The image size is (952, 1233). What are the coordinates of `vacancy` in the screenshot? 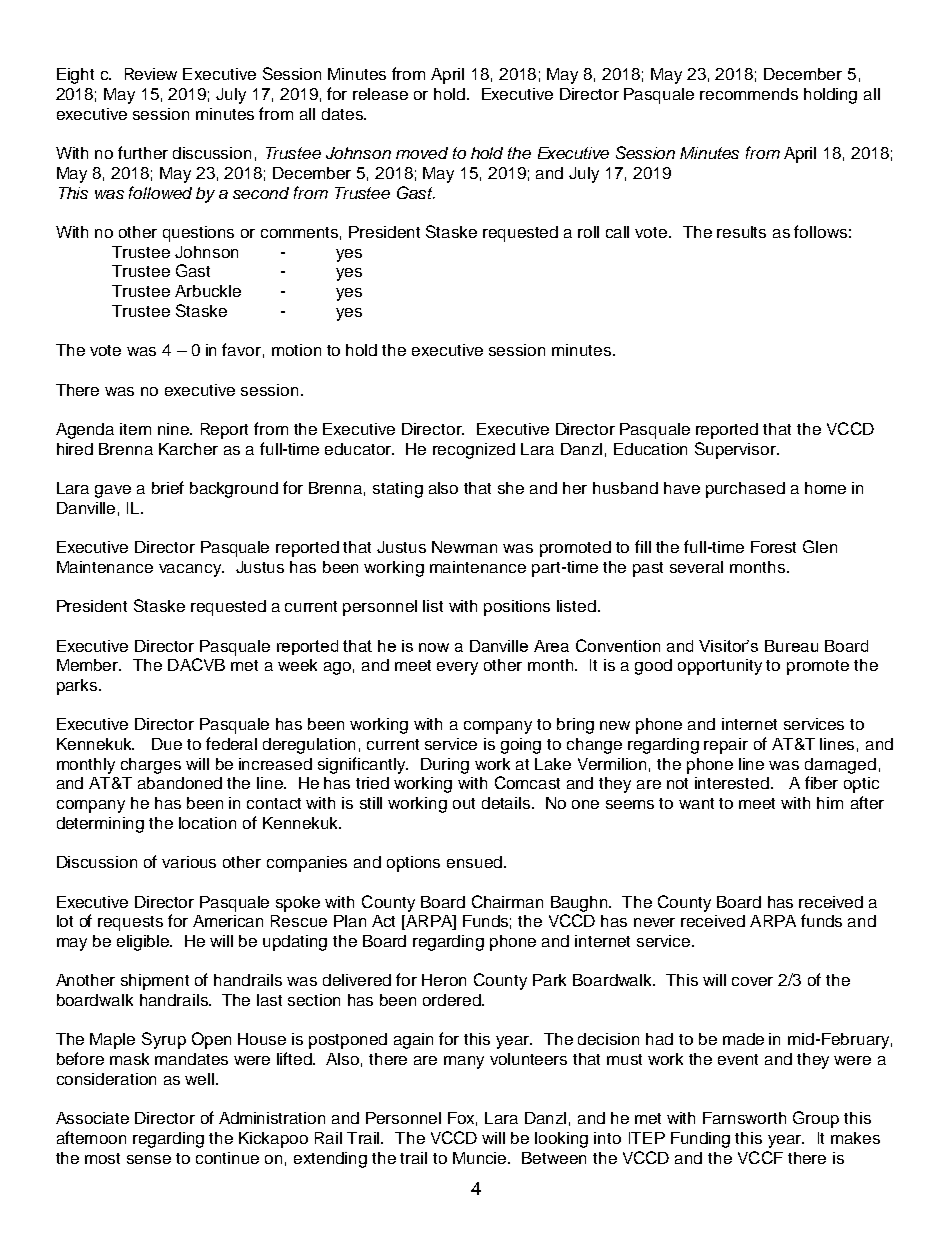 It's located at (191, 570).
